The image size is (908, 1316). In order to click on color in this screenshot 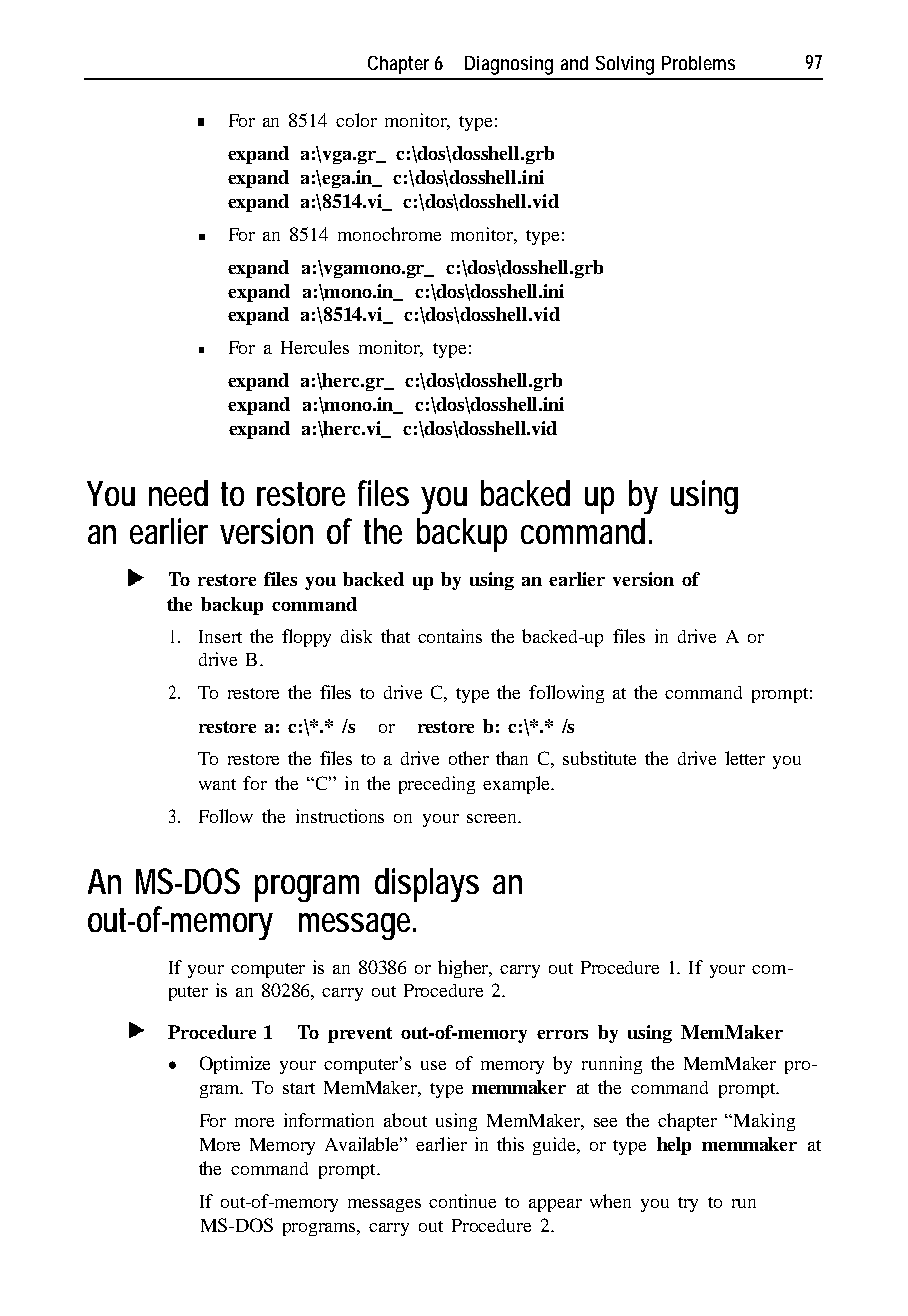, I will do `click(356, 120)`.
